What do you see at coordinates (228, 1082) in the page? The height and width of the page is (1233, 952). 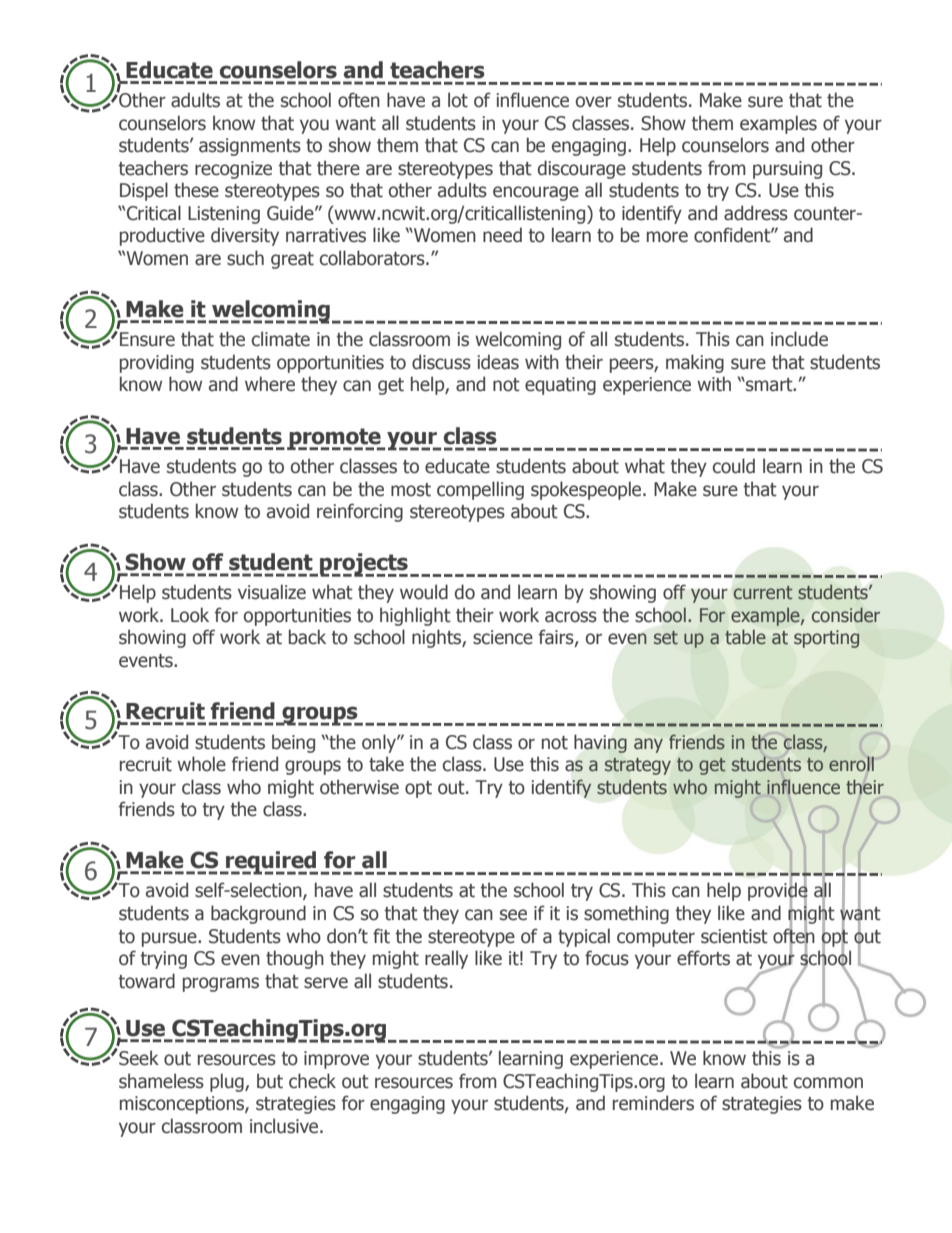 I see `plug` at bounding box center [228, 1082].
